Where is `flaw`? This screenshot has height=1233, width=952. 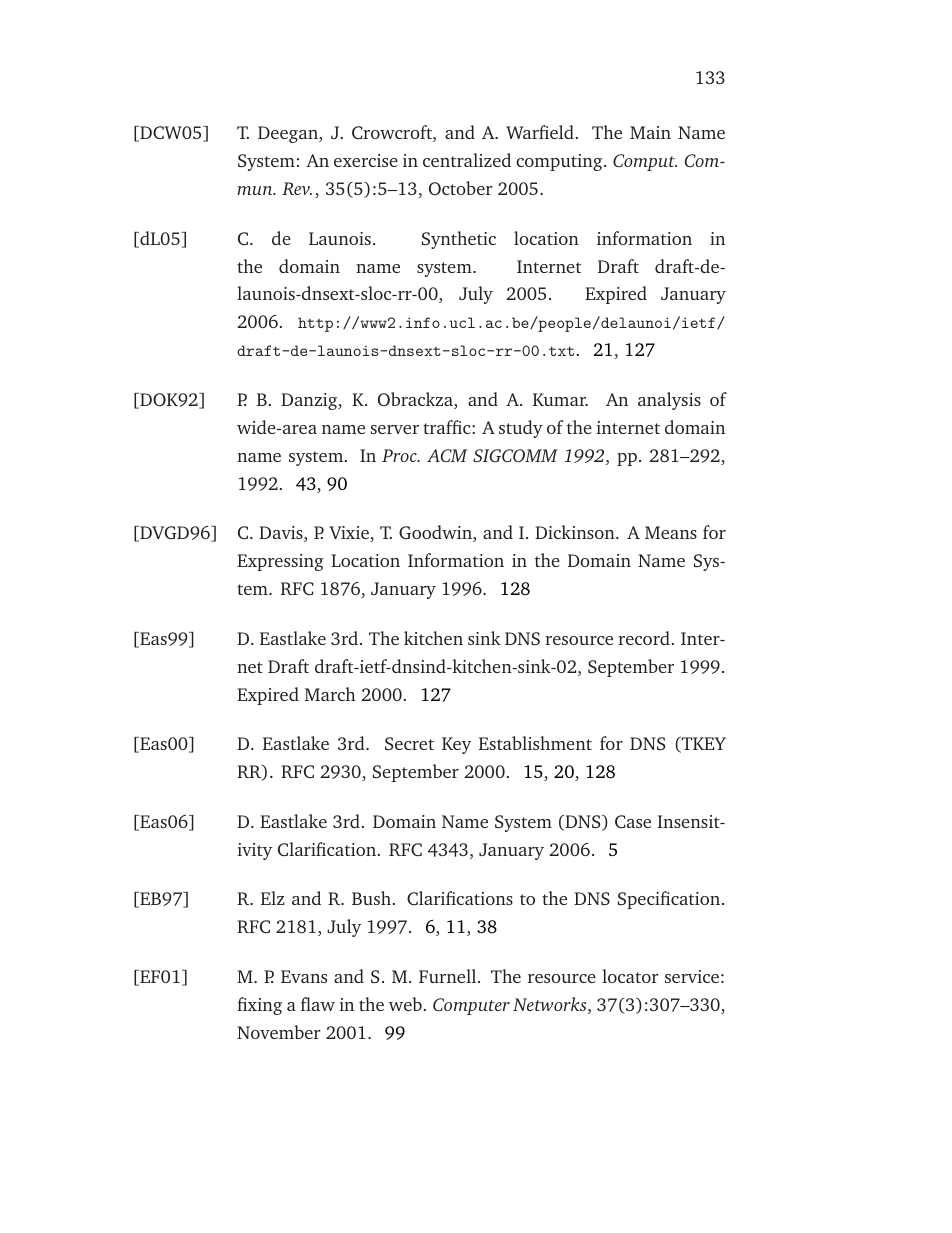
flaw is located at coordinates (318, 1004).
